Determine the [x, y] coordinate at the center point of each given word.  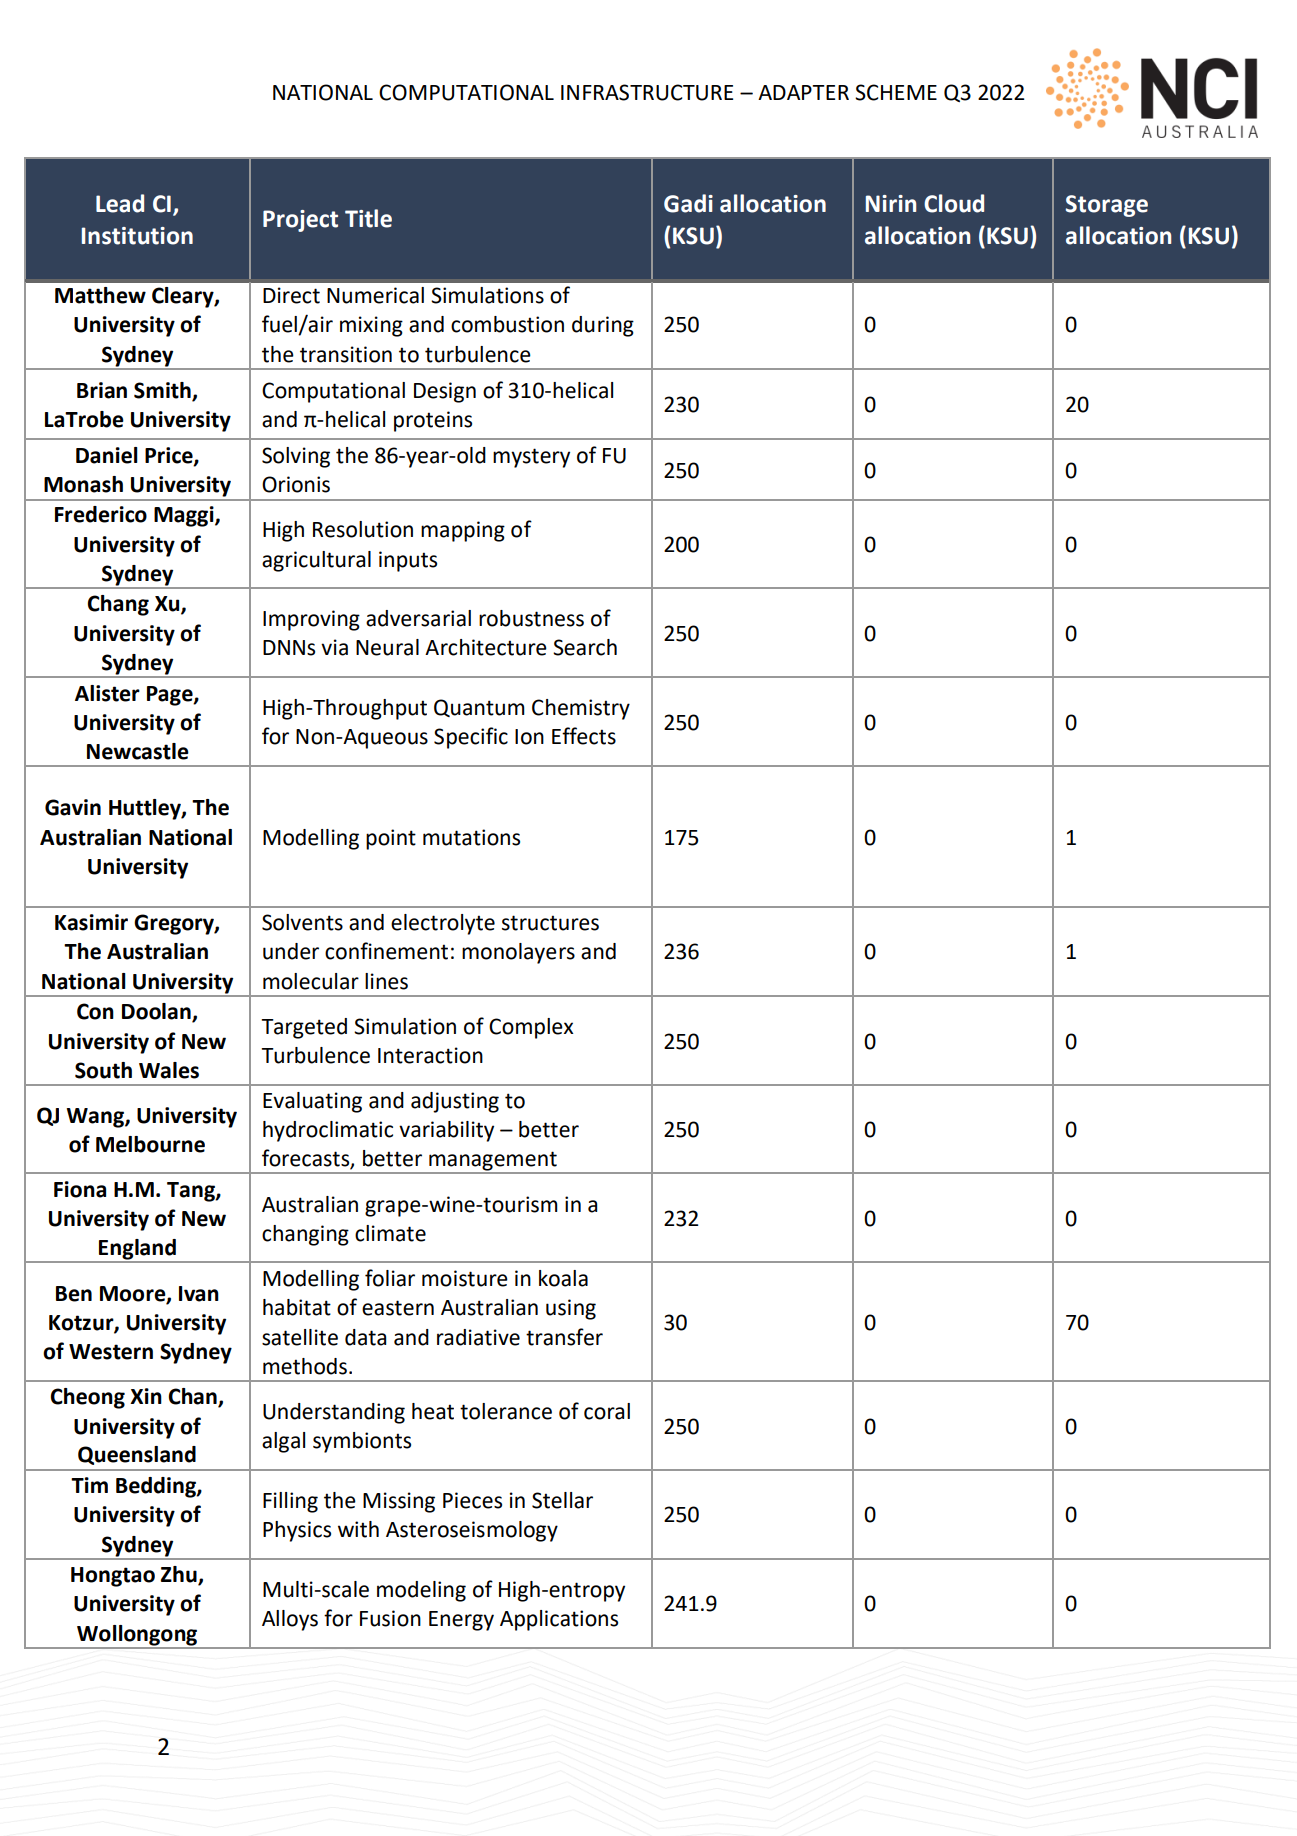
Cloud [954, 203]
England [137, 1250]
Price [170, 456]
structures [550, 923]
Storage [1107, 206]
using [571, 1309]
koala [563, 1278]
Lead [120, 203]
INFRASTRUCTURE [647, 92]
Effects [584, 736]
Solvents [302, 922]
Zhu [180, 1575]
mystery [531, 458]
